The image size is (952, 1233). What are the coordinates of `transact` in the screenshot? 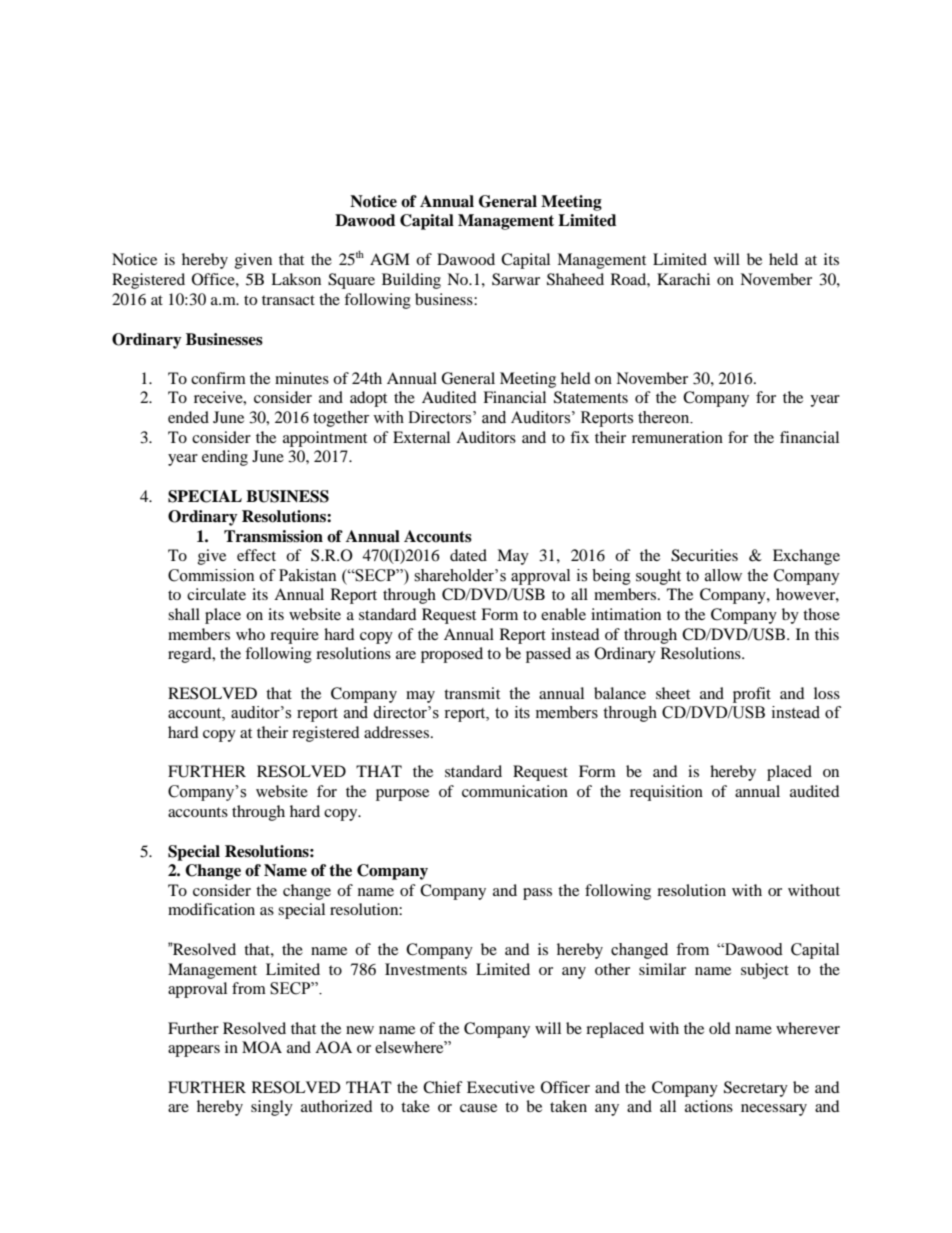 It's located at (288, 300).
